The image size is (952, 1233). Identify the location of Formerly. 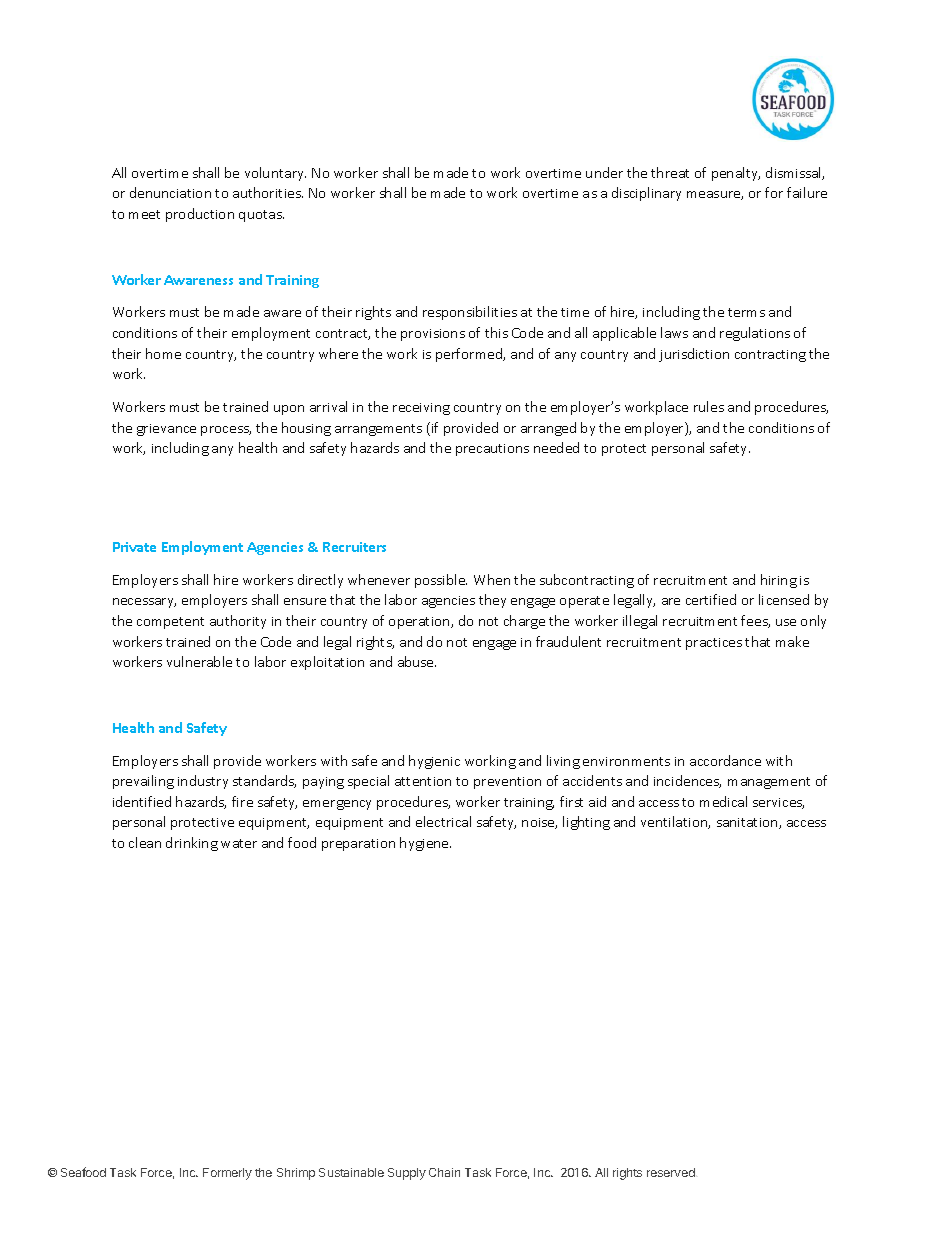
(227, 1174).
